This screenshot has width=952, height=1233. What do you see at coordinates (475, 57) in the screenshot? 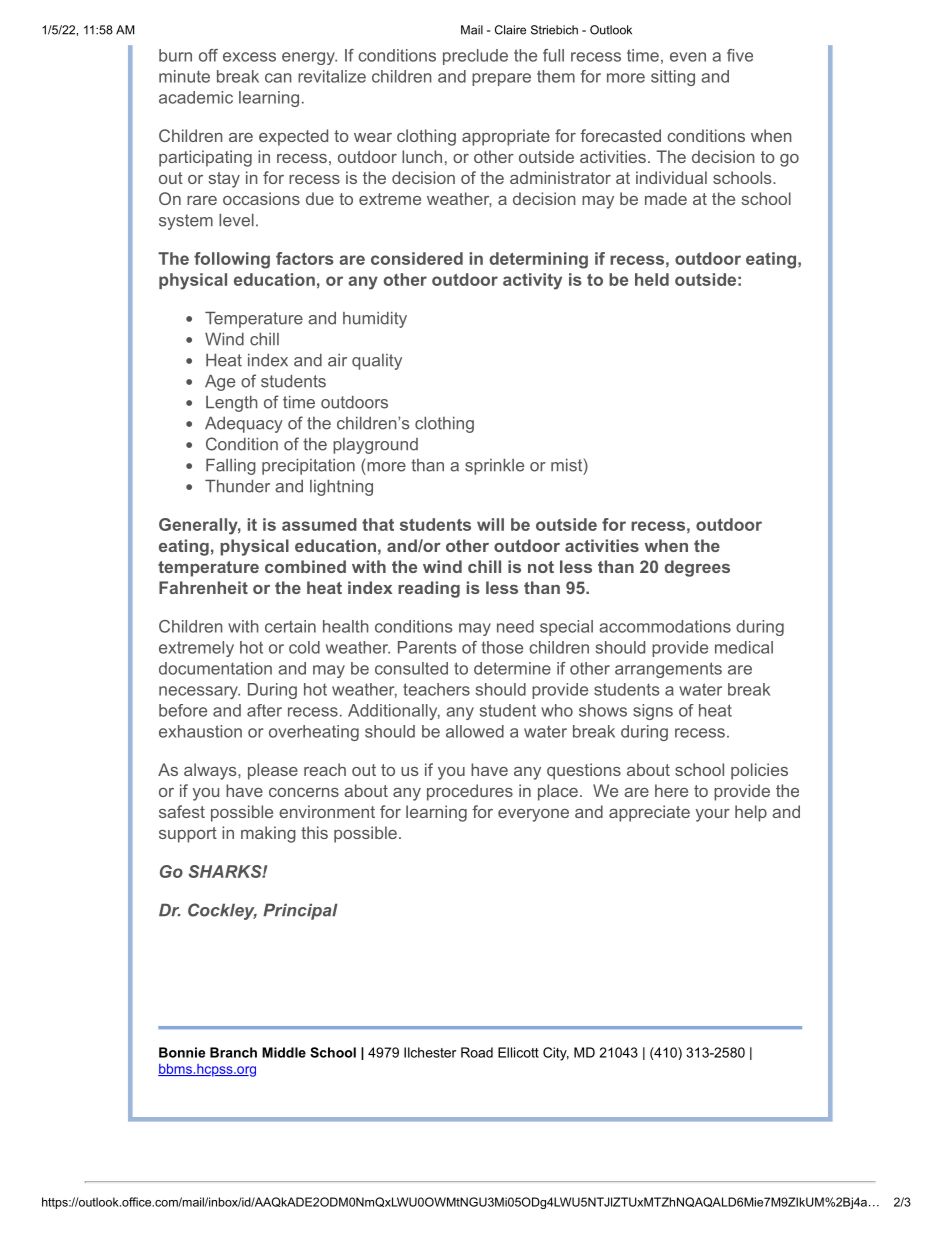
I see `preclude` at bounding box center [475, 57].
